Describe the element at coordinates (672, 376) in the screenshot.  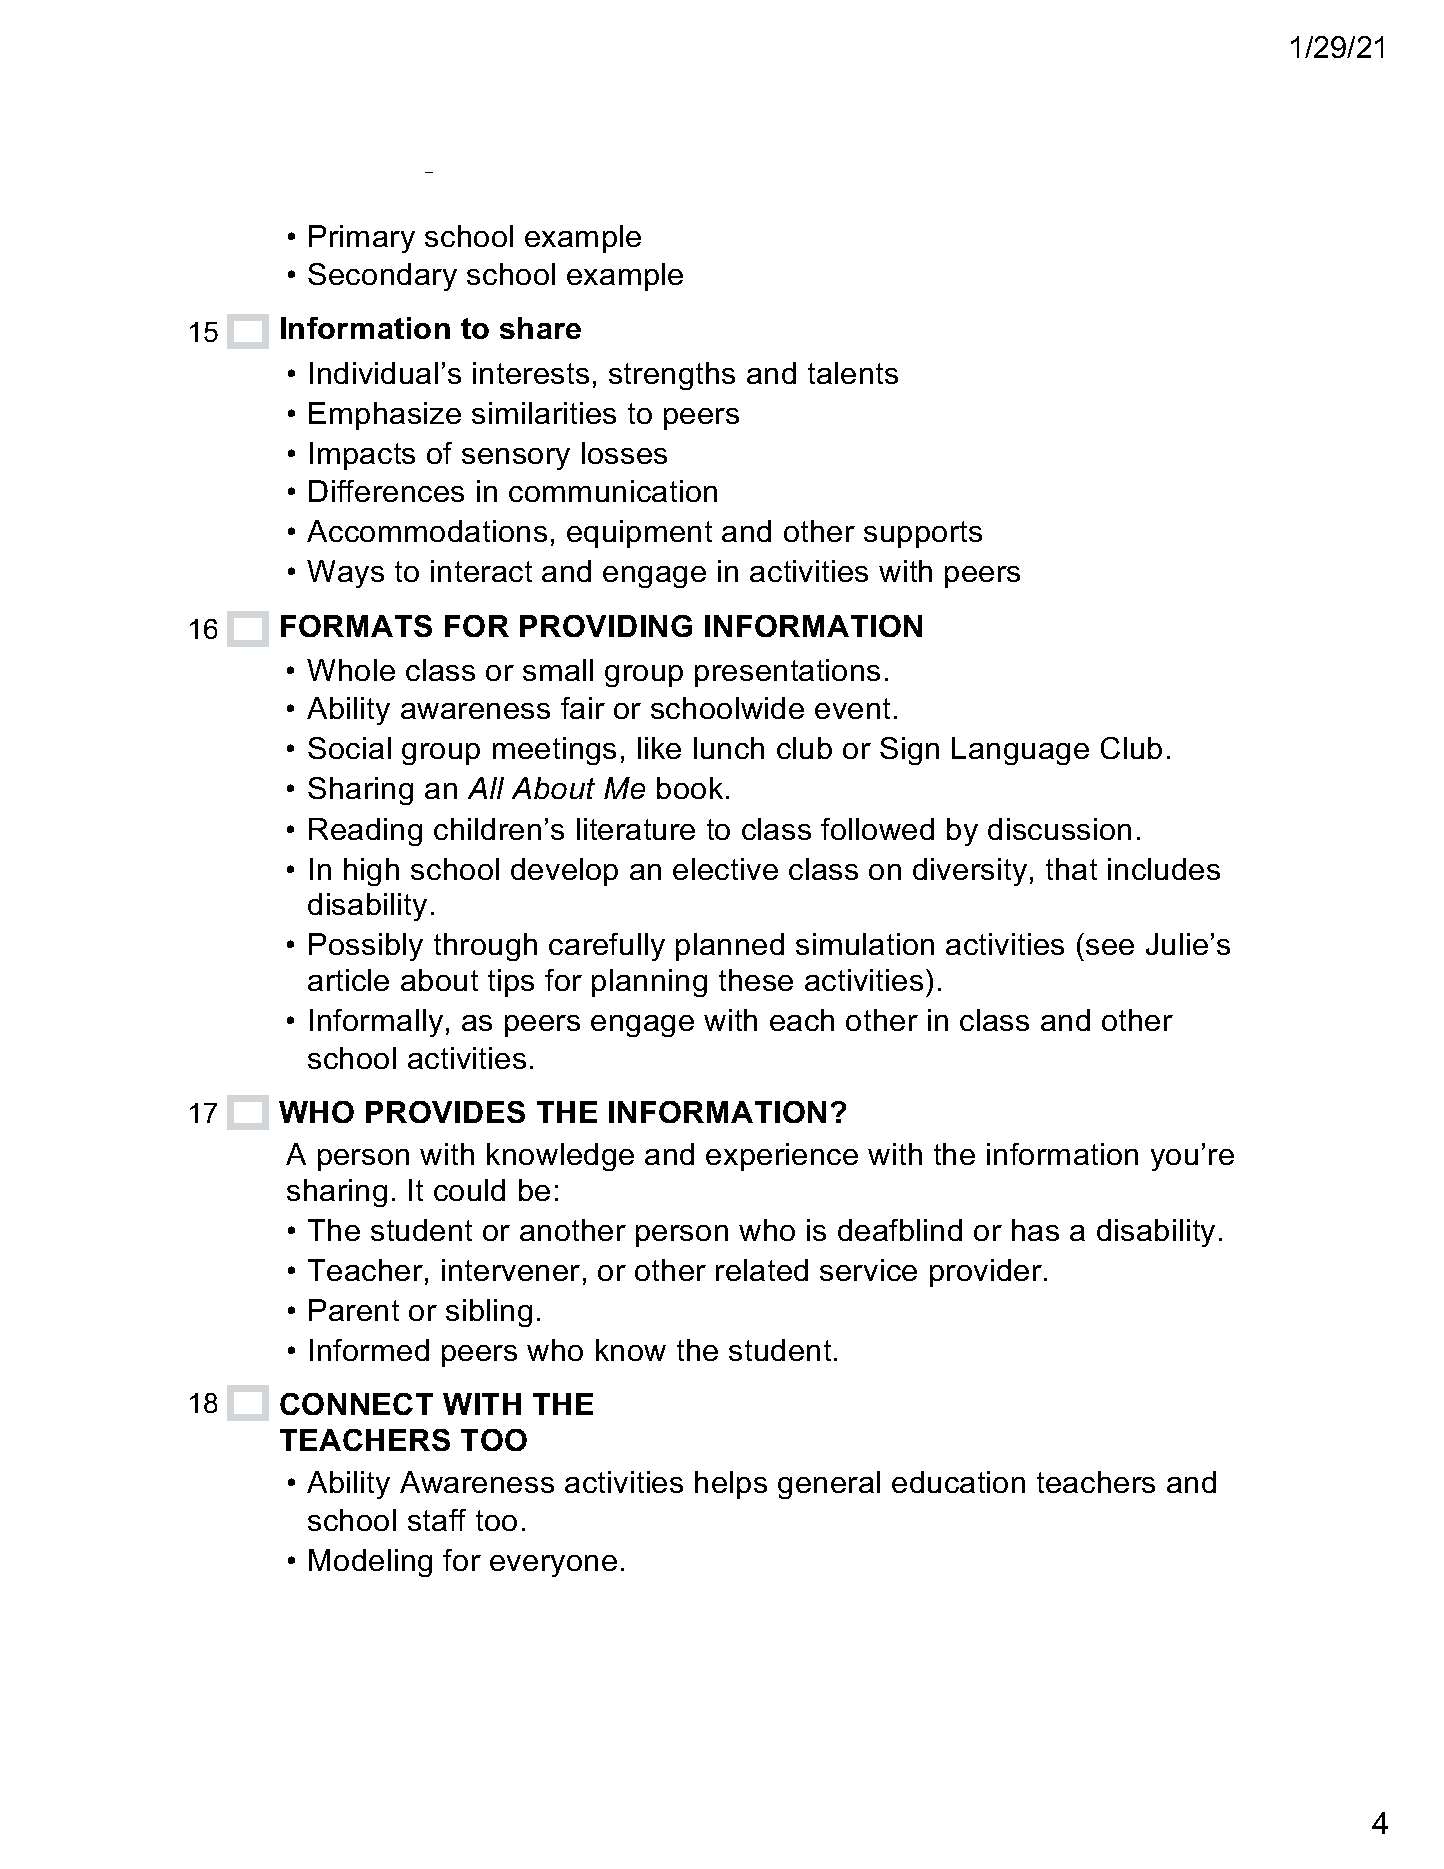
I see `strengths` at that location.
